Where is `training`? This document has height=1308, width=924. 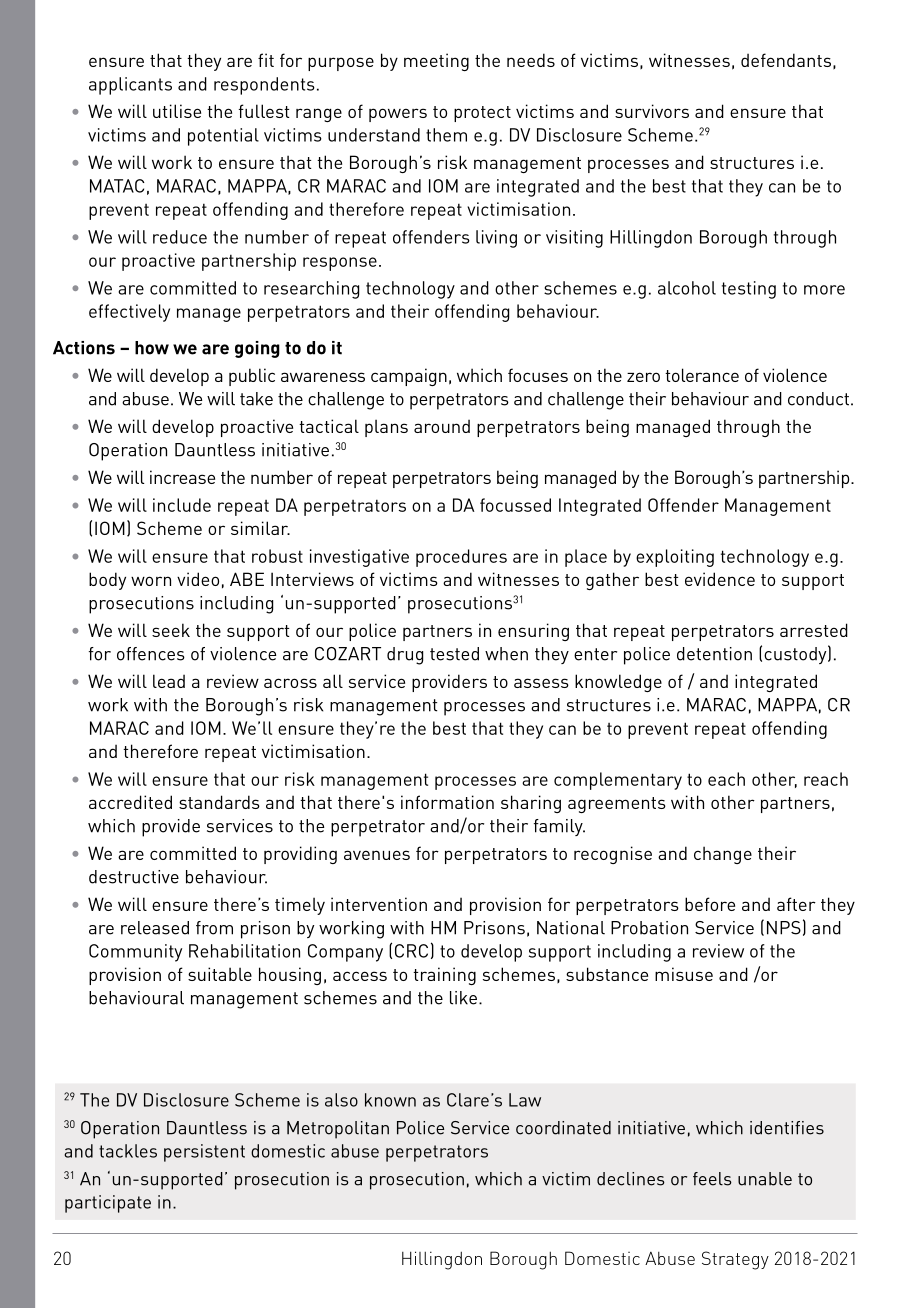 training is located at coordinates (444, 976).
